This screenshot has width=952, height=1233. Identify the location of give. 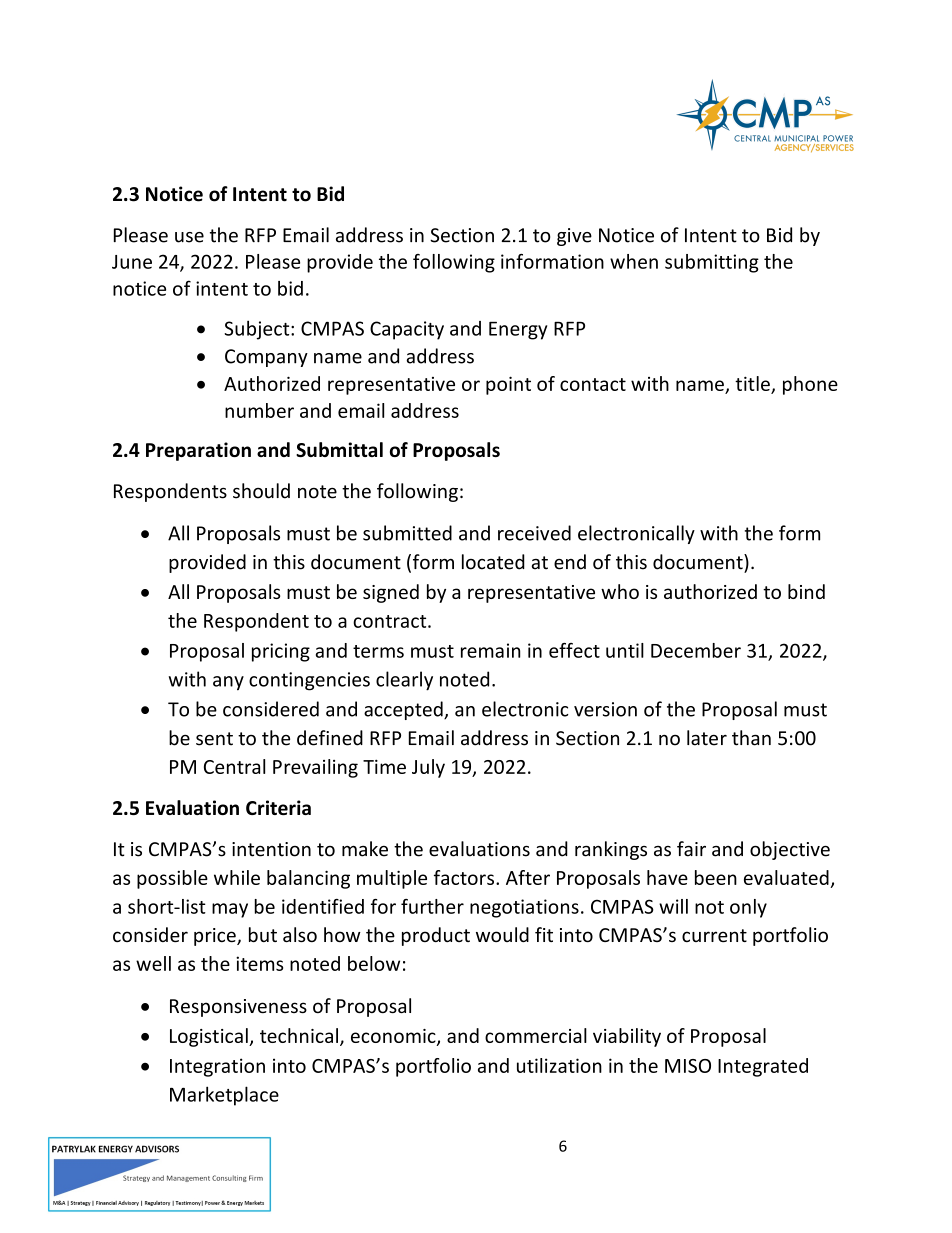
(574, 237).
